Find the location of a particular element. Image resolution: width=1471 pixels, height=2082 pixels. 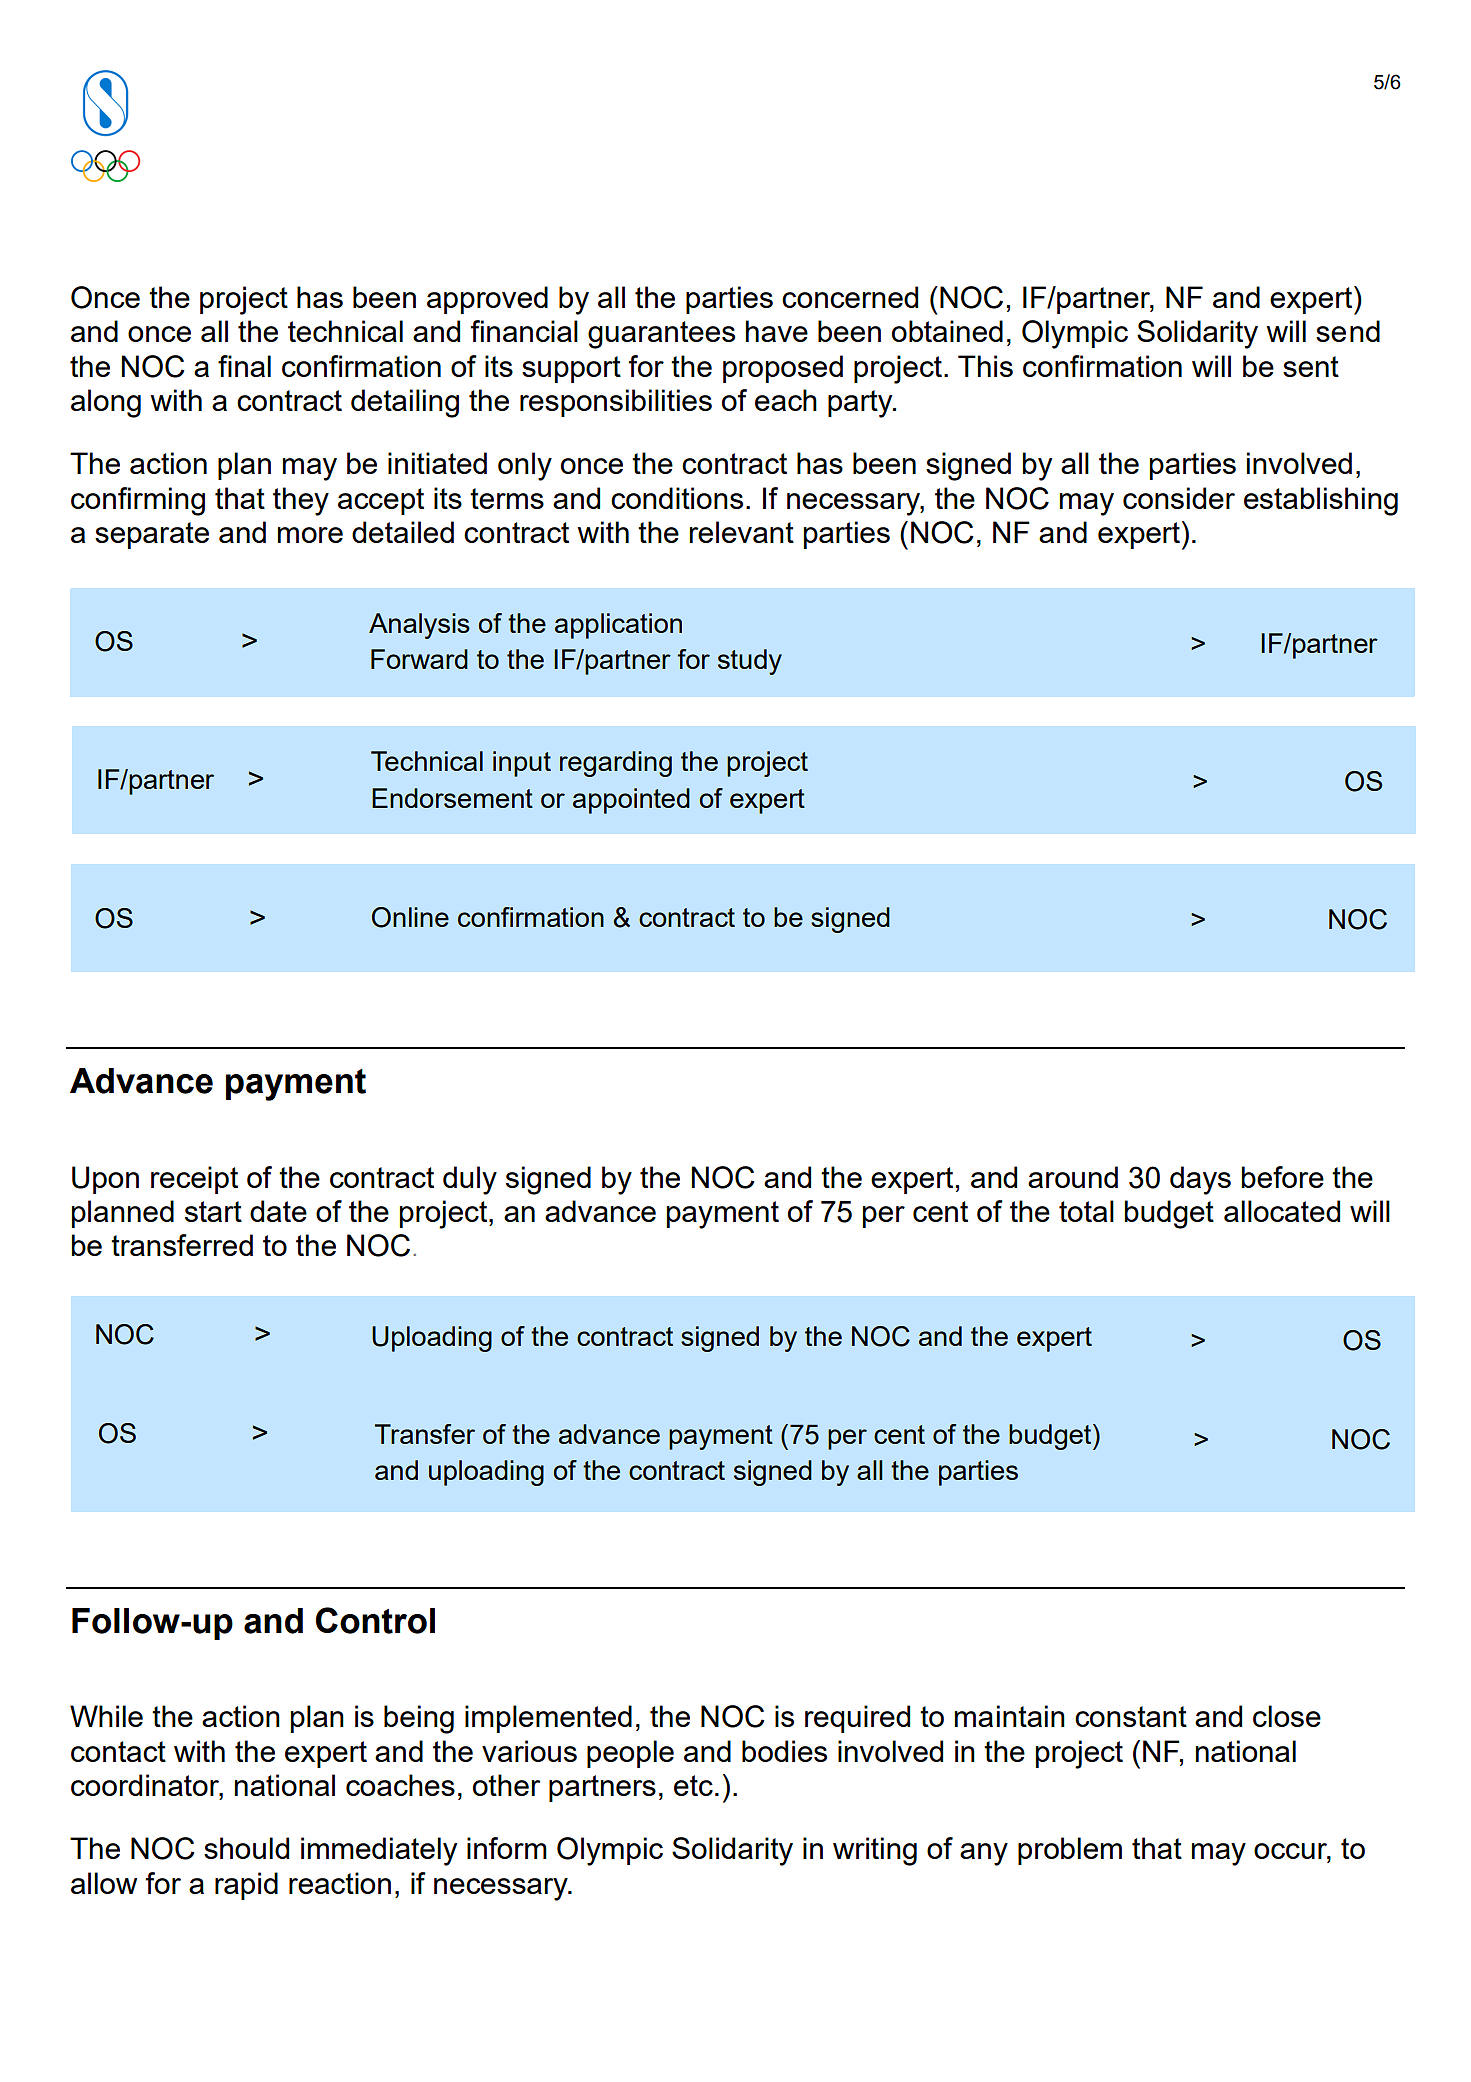

consider is located at coordinates (1179, 498).
